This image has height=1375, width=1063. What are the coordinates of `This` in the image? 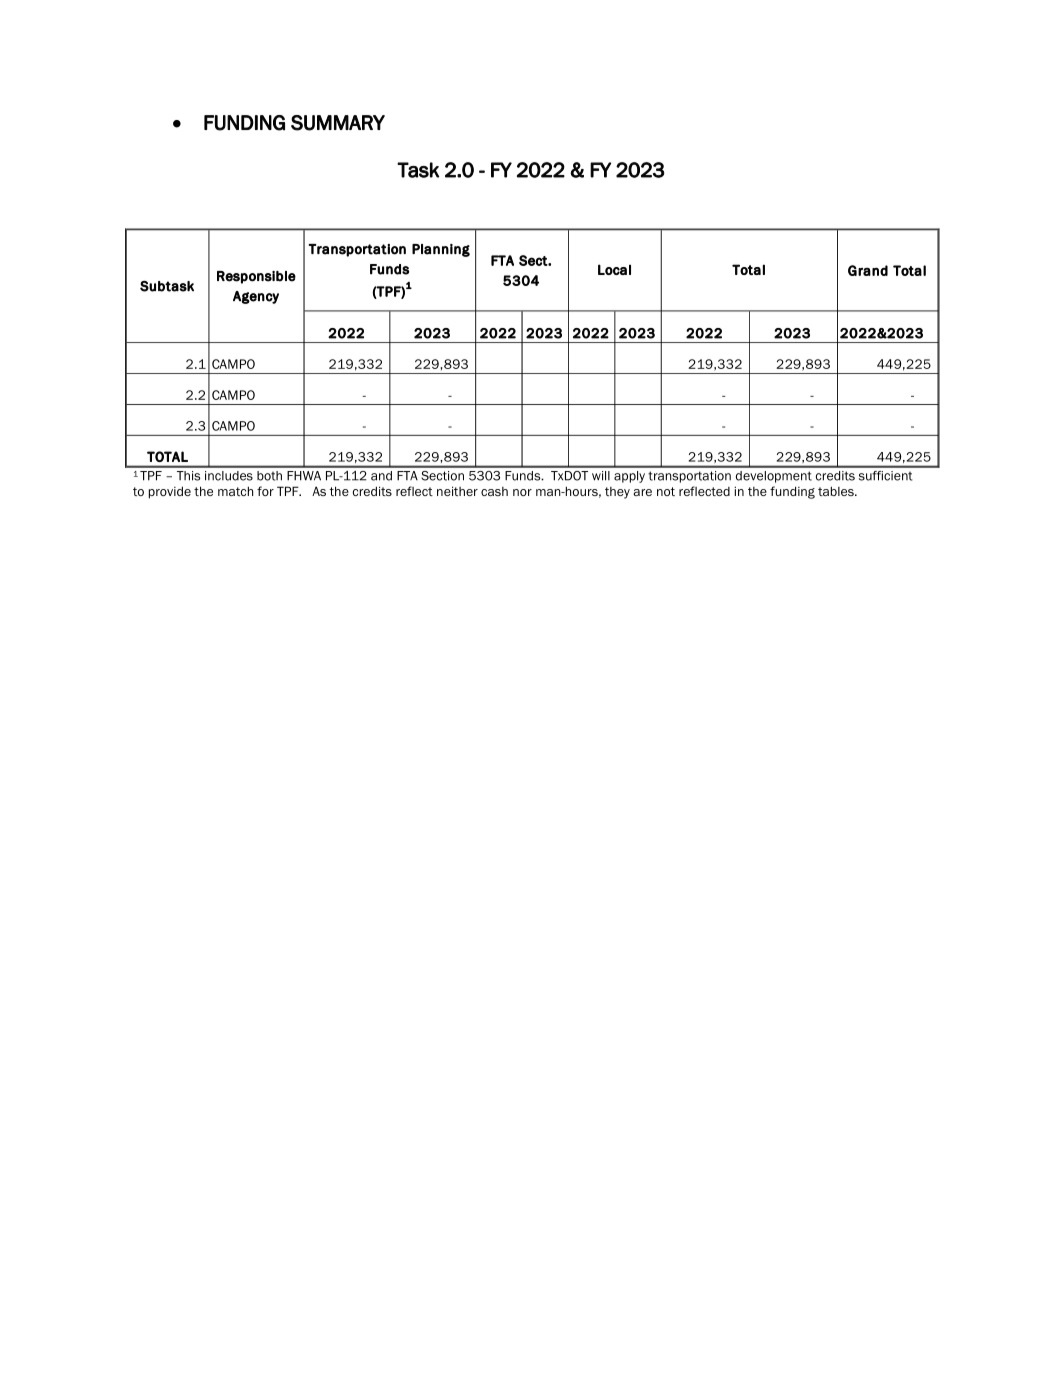 It's located at (188, 476).
